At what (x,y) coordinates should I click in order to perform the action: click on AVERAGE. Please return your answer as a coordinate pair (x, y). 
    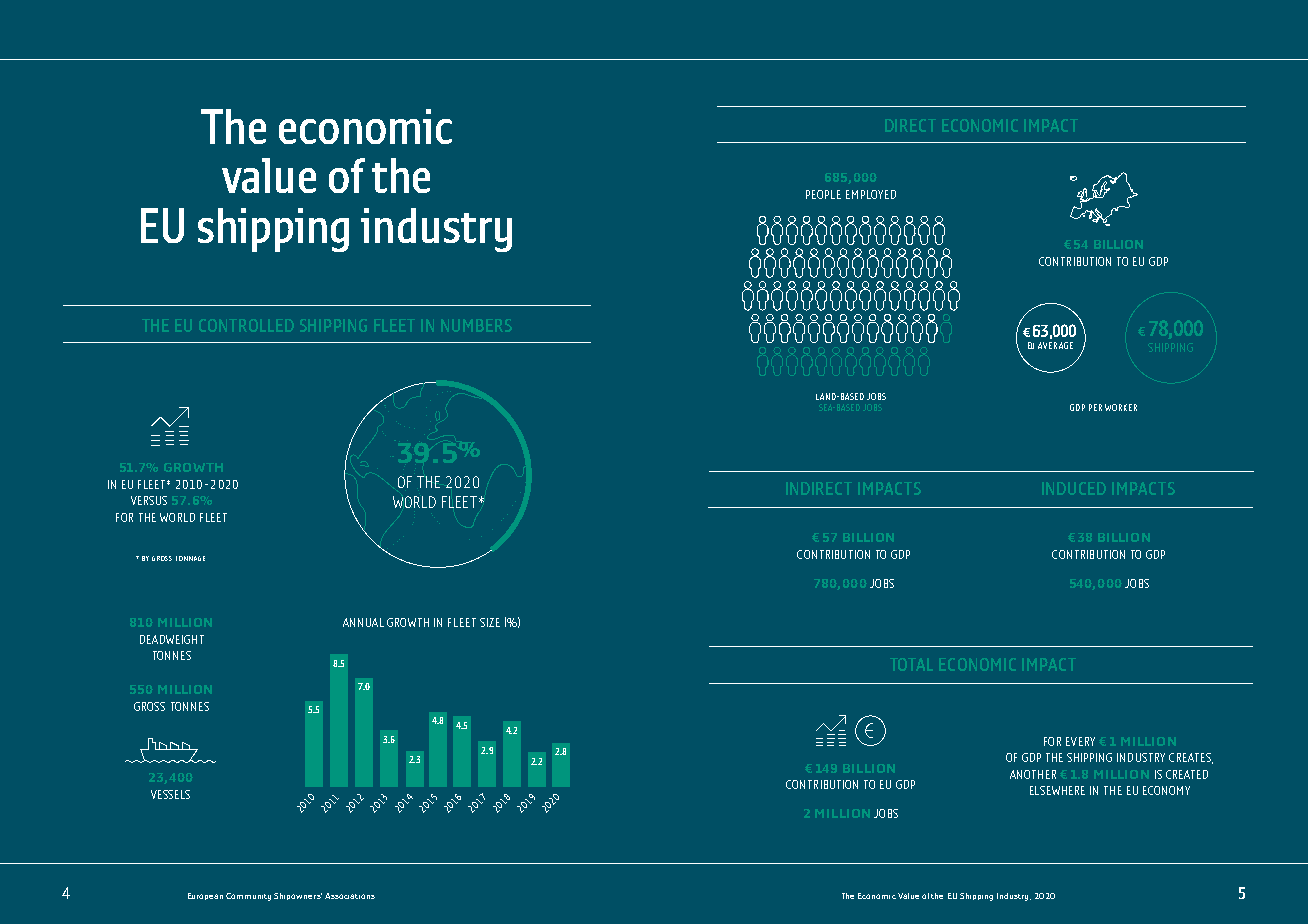
    Looking at the image, I should click on (1055, 345).
